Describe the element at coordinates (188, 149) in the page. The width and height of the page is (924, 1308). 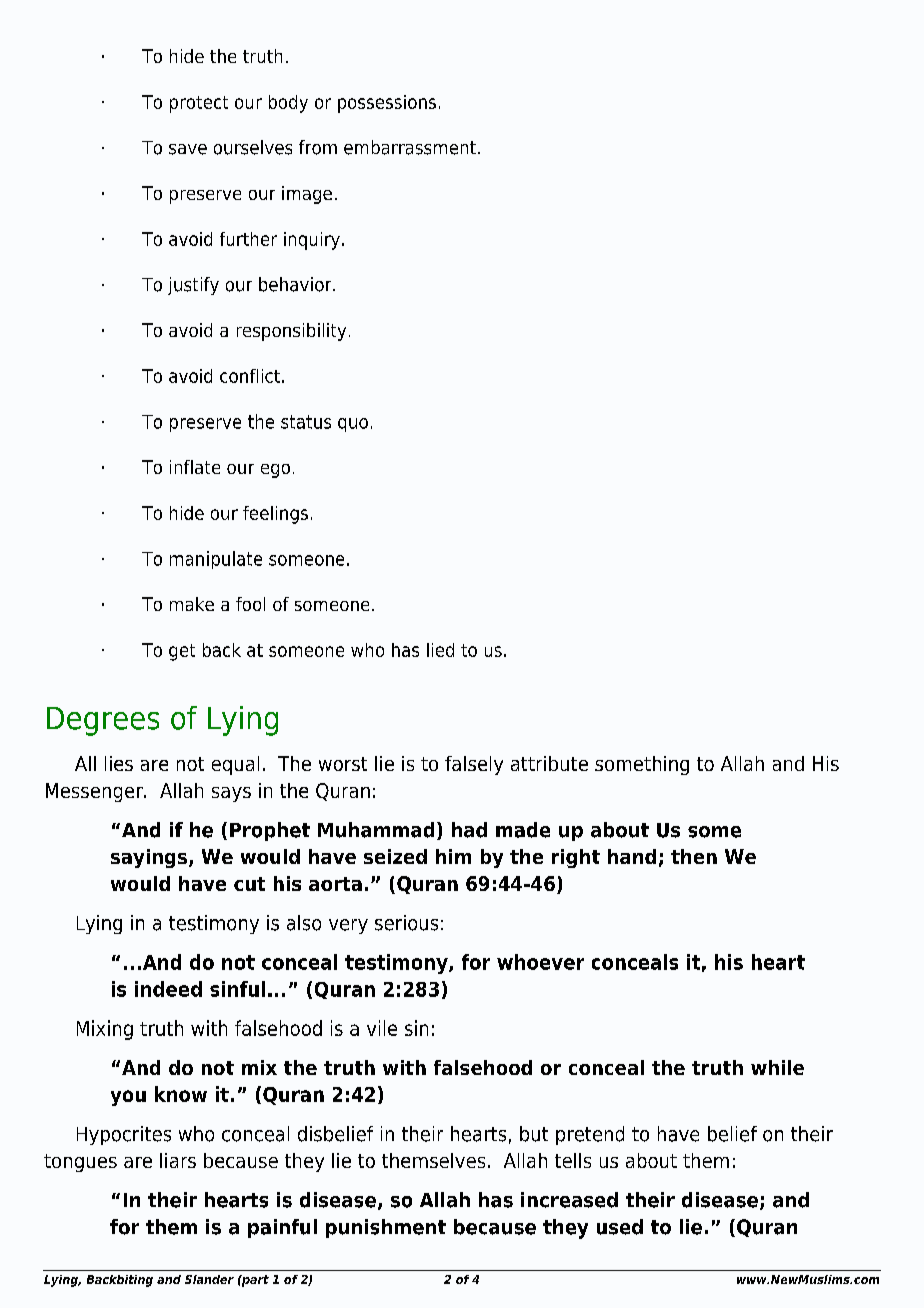
I see `save` at that location.
